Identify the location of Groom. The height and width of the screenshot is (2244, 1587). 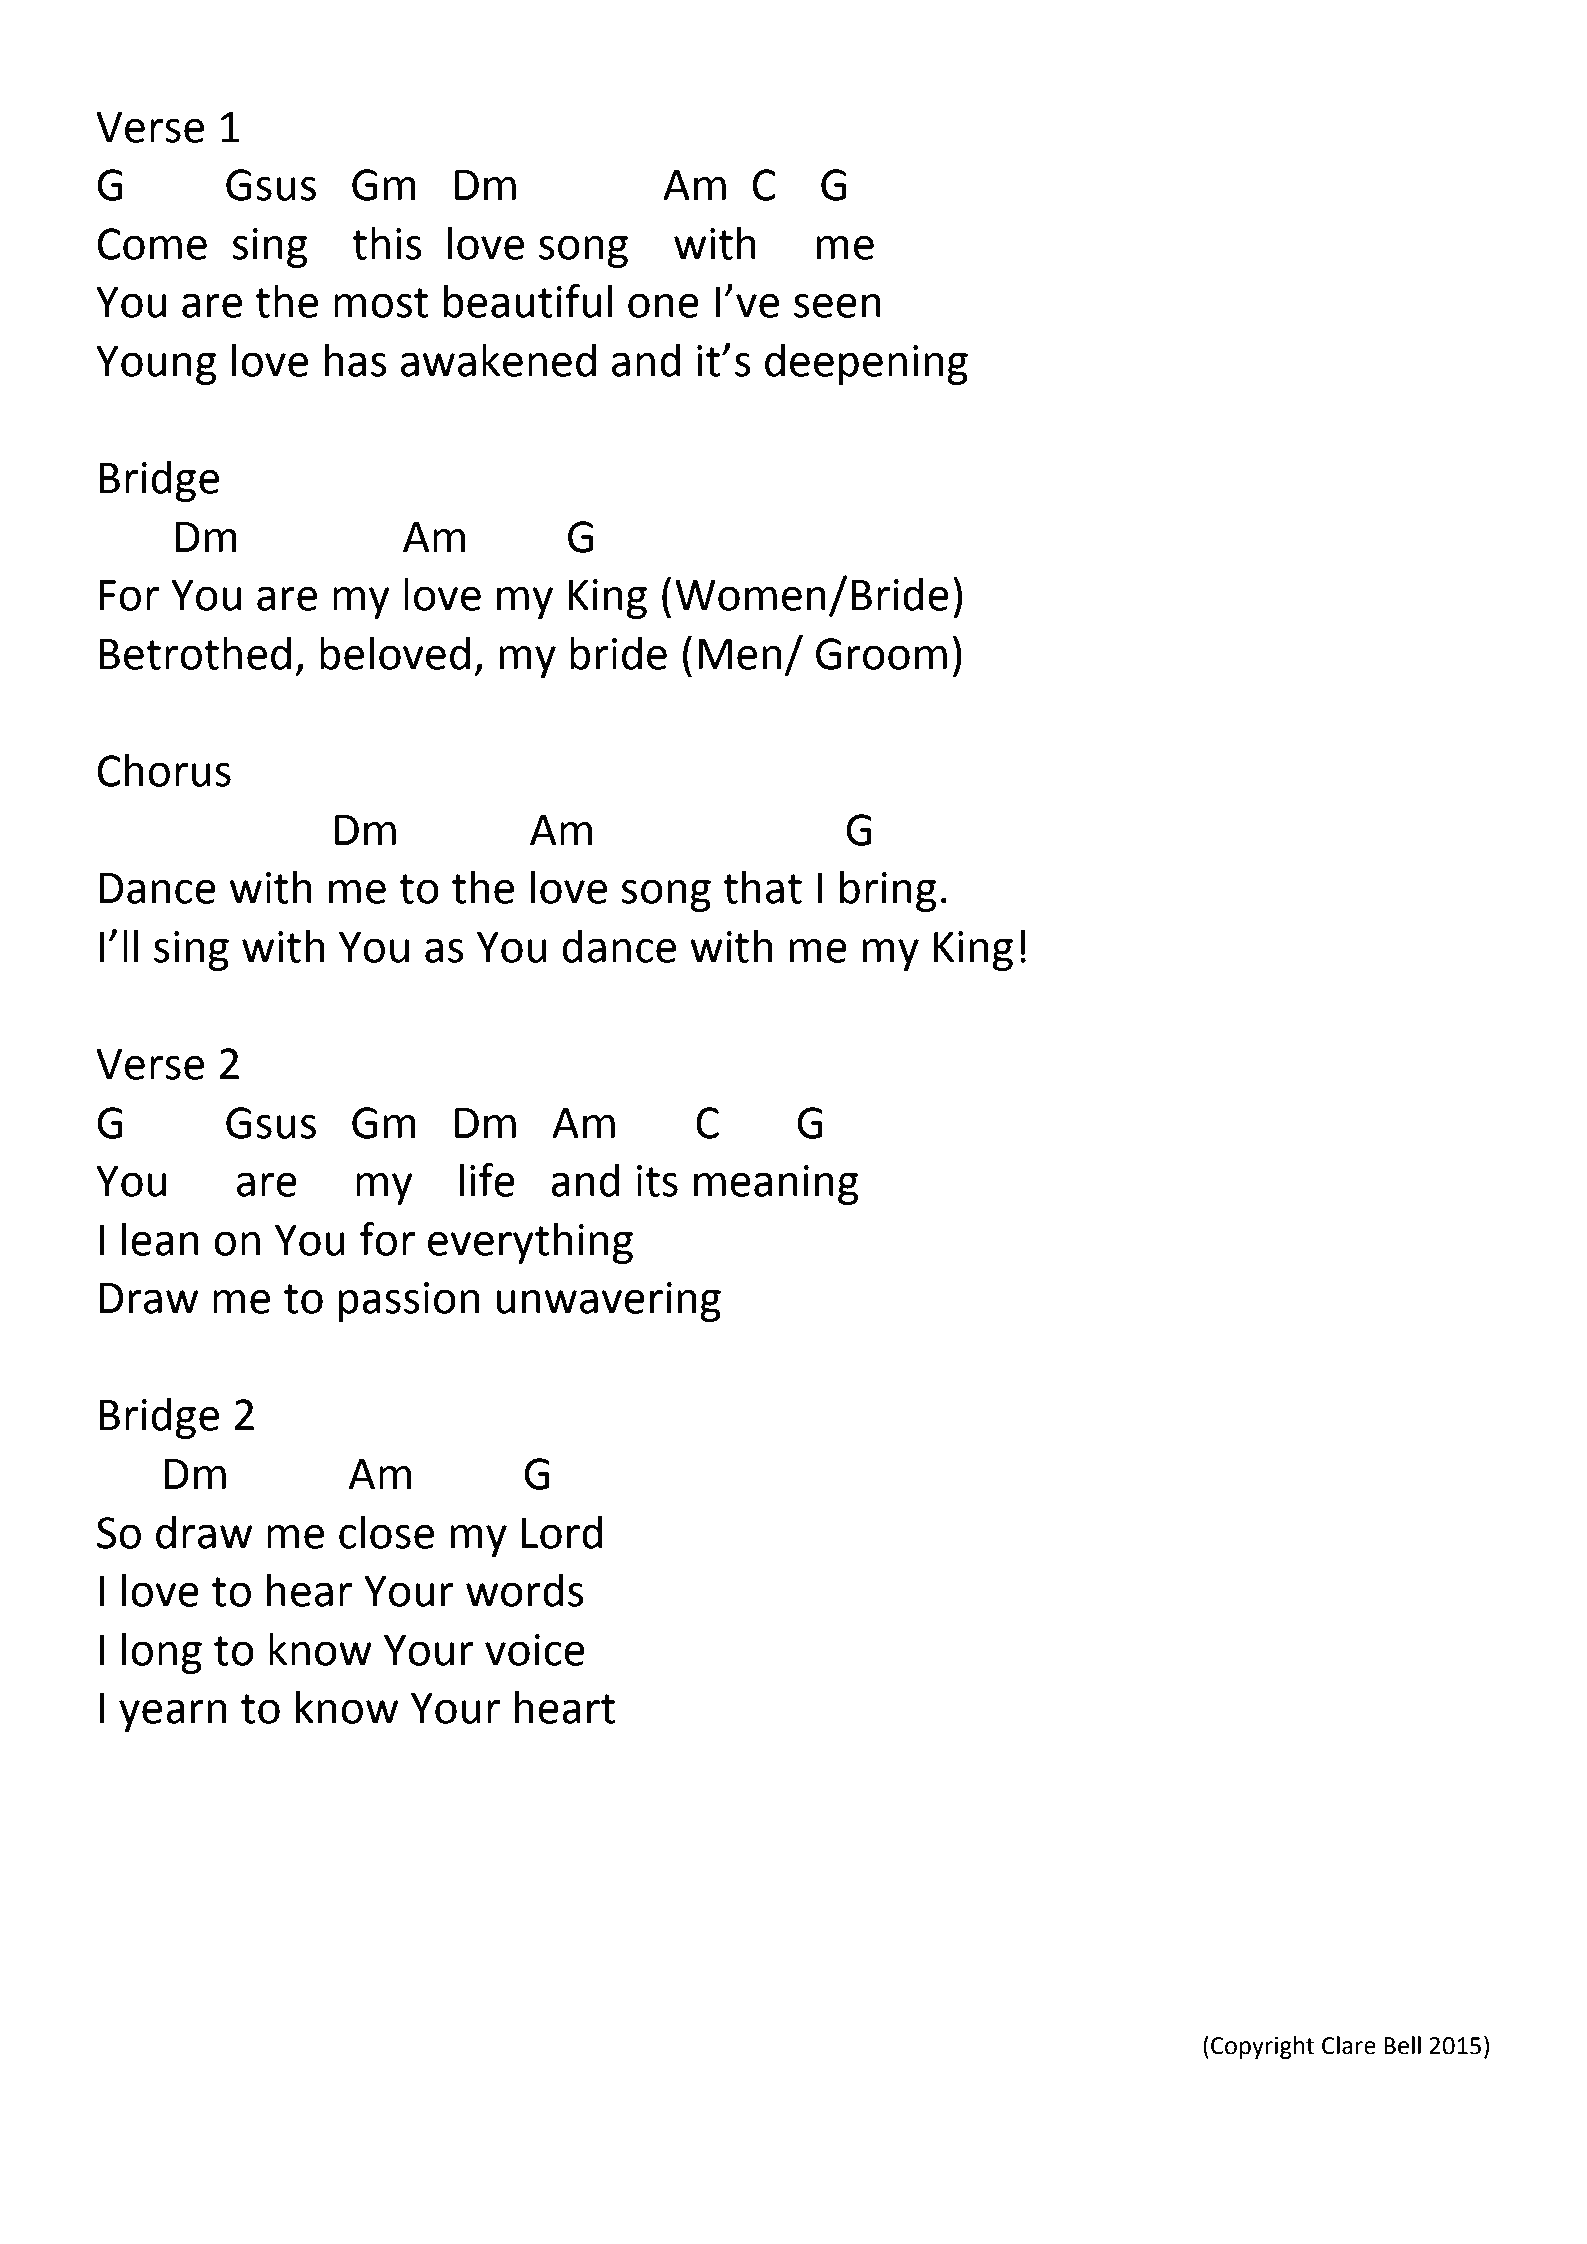
(881, 654).
